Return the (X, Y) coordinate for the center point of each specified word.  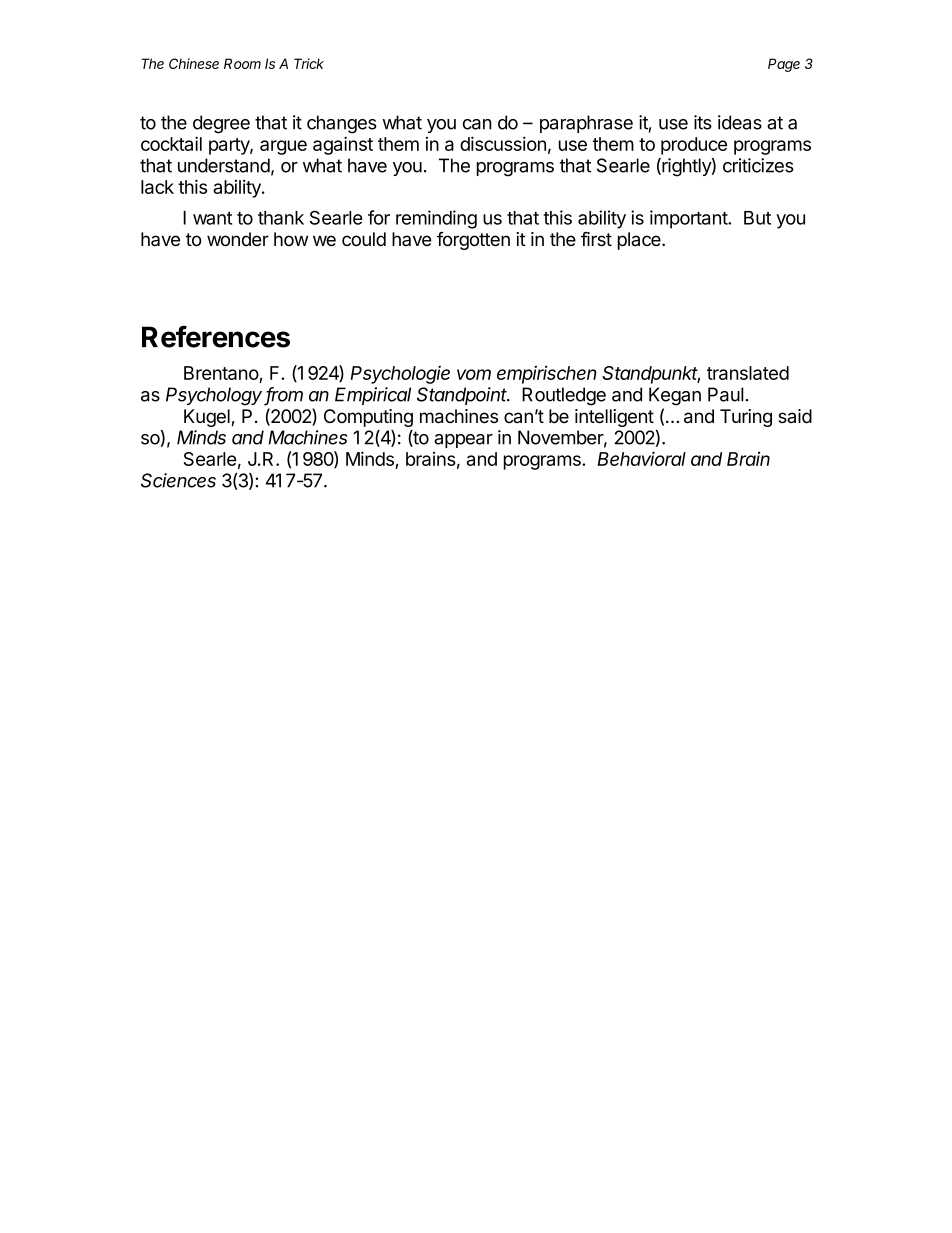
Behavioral (641, 458)
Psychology (215, 396)
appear (463, 441)
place (640, 241)
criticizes (758, 165)
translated (748, 373)
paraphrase (586, 124)
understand (224, 165)
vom (474, 374)
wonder (238, 239)
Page (784, 65)
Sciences (178, 480)
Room (242, 63)
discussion (503, 143)
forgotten (473, 241)
